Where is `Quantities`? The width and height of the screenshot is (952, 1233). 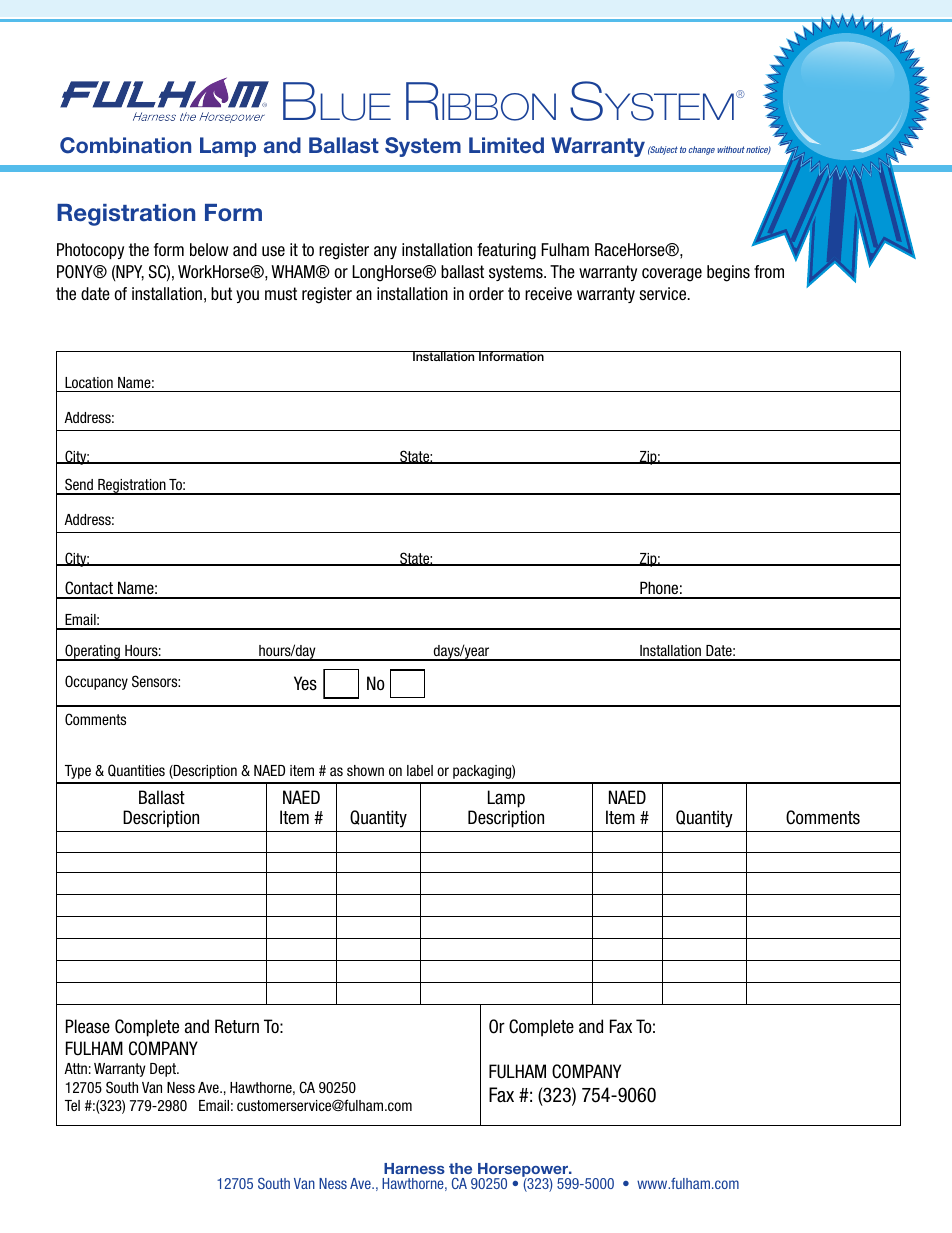 Quantities is located at coordinates (136, 770).
